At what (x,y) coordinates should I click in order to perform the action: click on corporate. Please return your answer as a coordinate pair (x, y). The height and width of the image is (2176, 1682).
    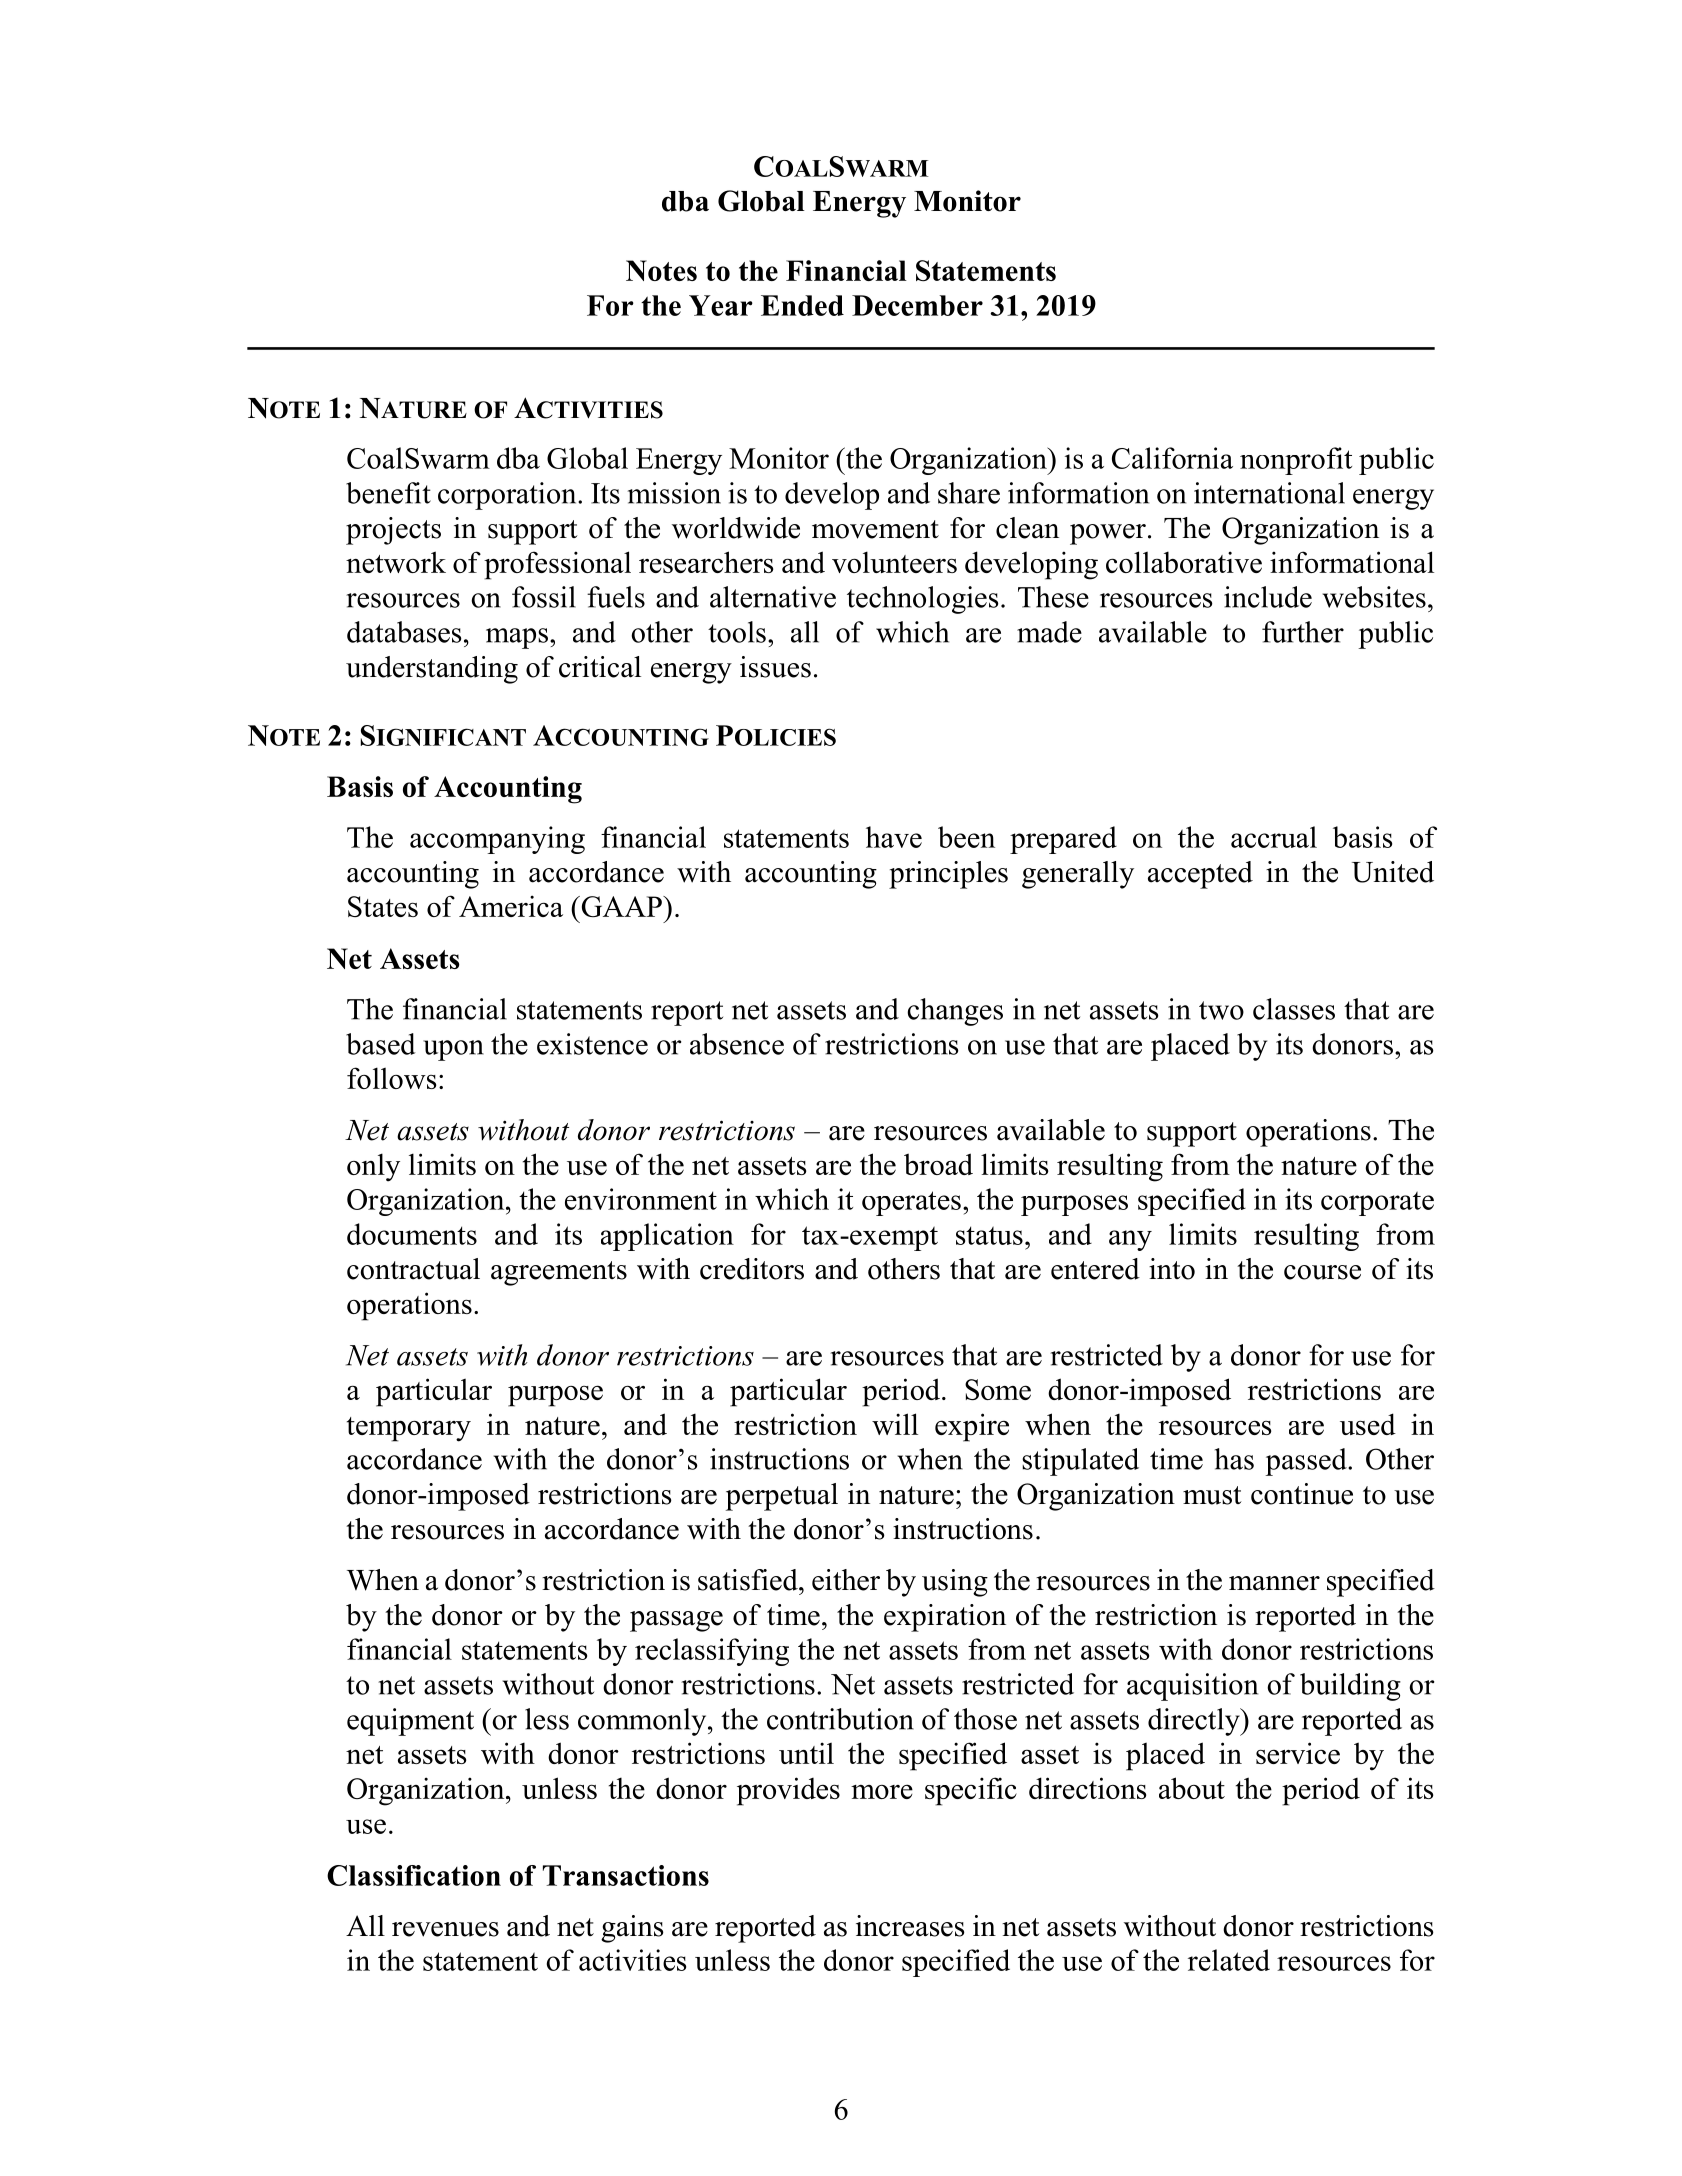
    Looking at the image, I should click on (1377, 1203).
